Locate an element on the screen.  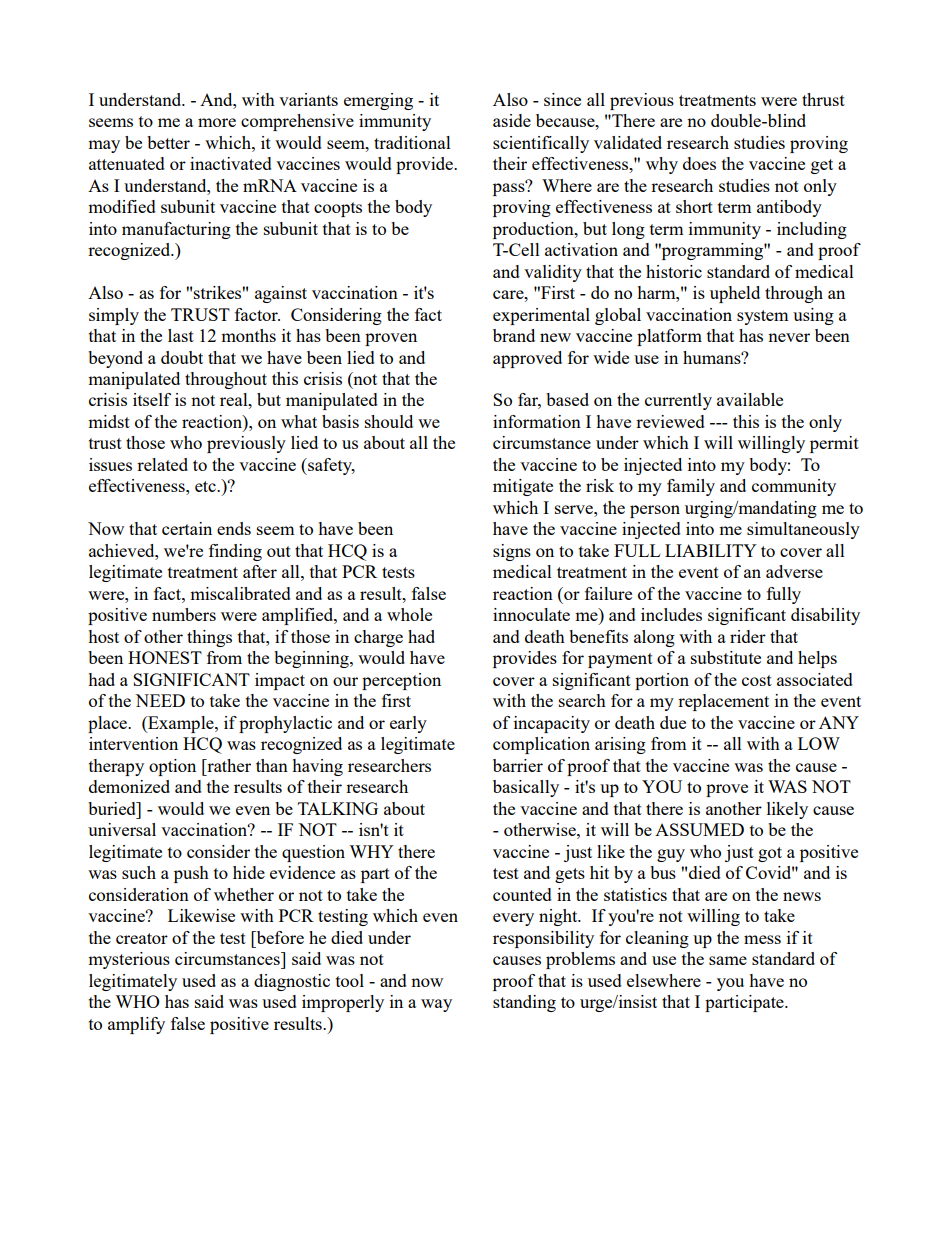
LIABILITY is located at coordinates (711, 550).
